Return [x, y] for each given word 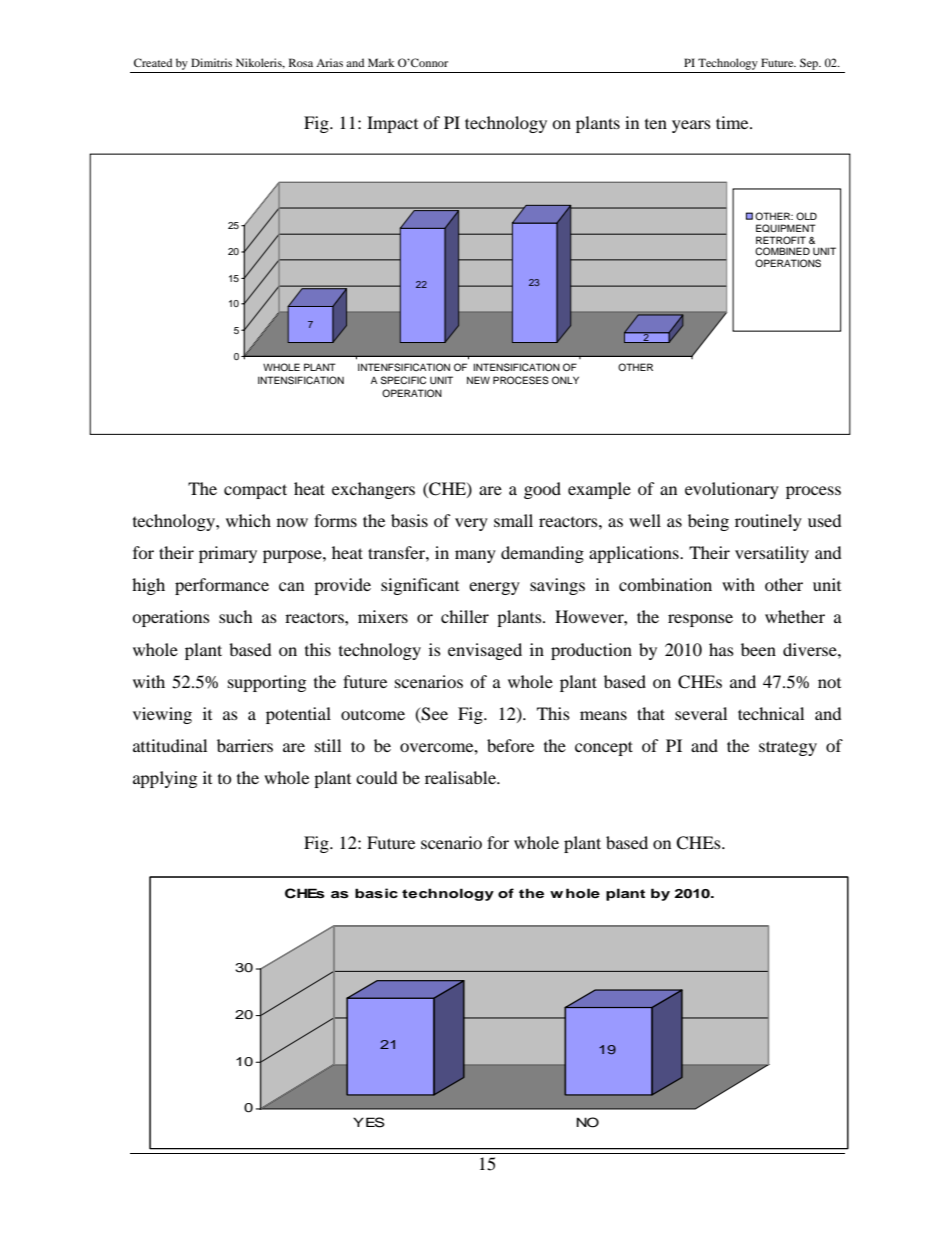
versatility [772, 554]
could [377, 777]
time [733, 122]
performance [222, 586]
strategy [788, 748]
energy [494, 588]
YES [369, 1122]
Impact [392, 124]
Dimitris [211, 62]
